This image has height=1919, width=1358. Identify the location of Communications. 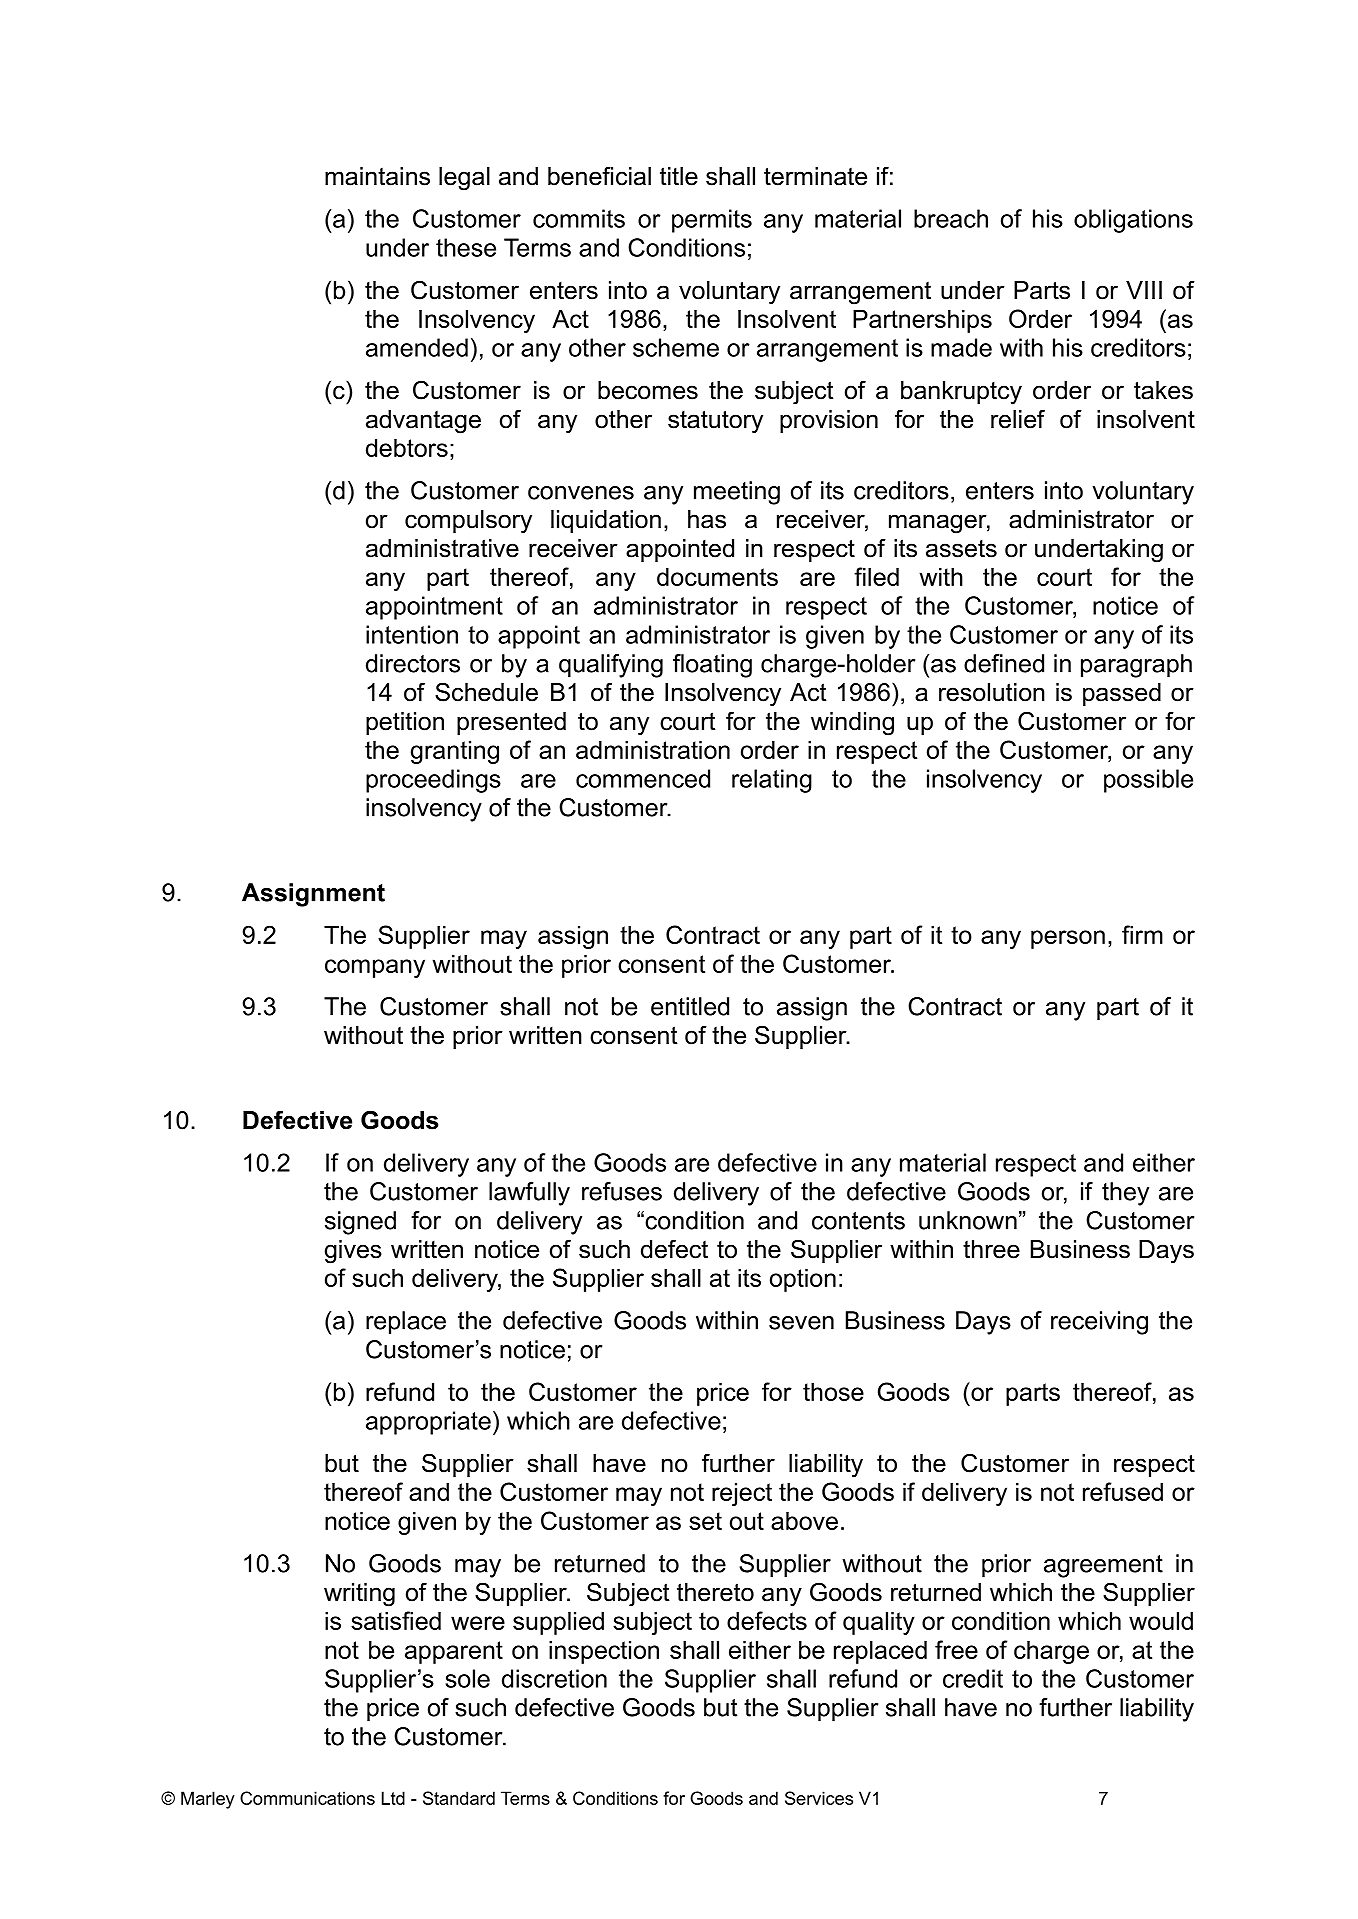
(307, 1798).
